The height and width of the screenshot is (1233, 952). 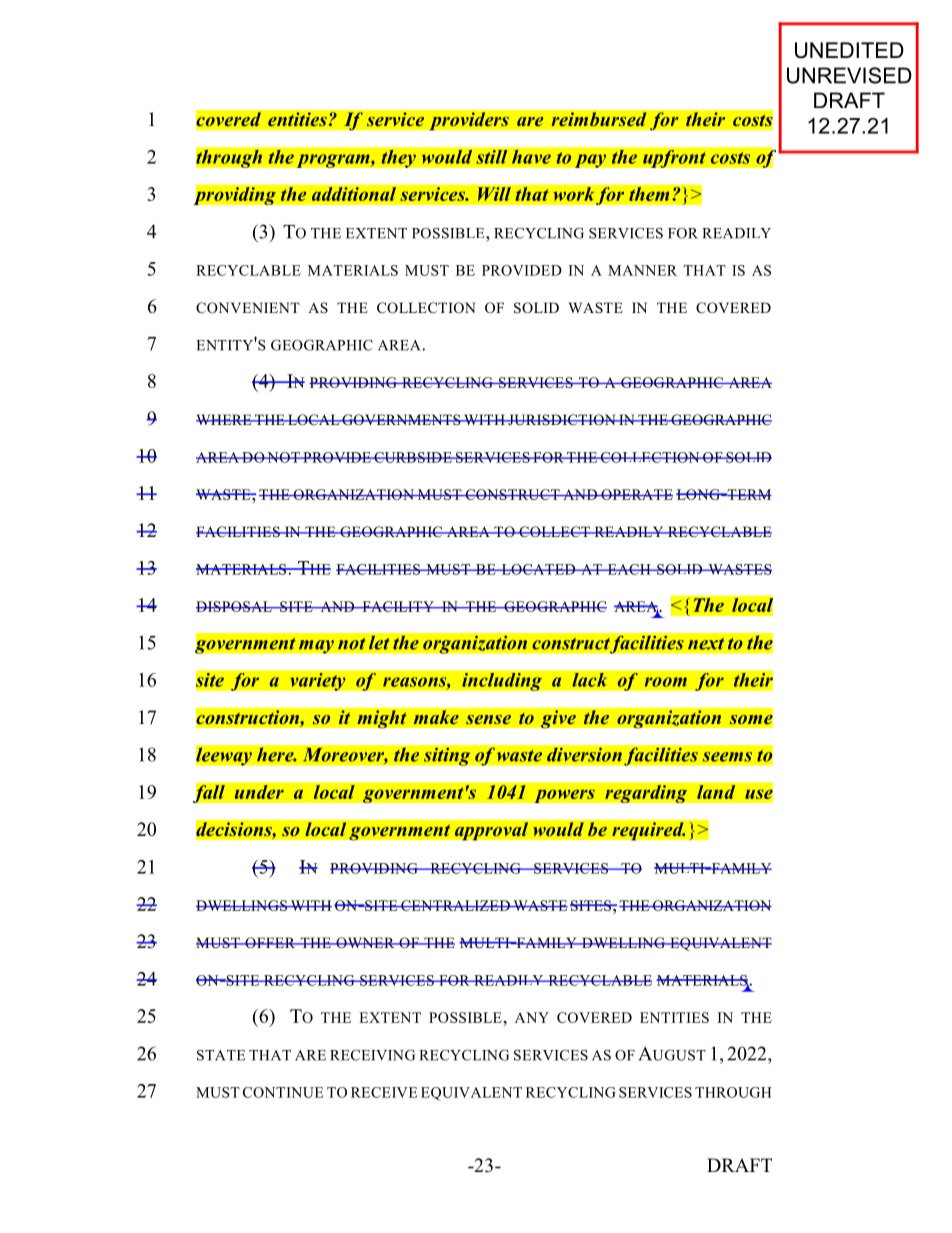 What do you see at coordinates (538, 569) in the screenshot?
I see `LOCATED` at bounding box center [538, 569].
